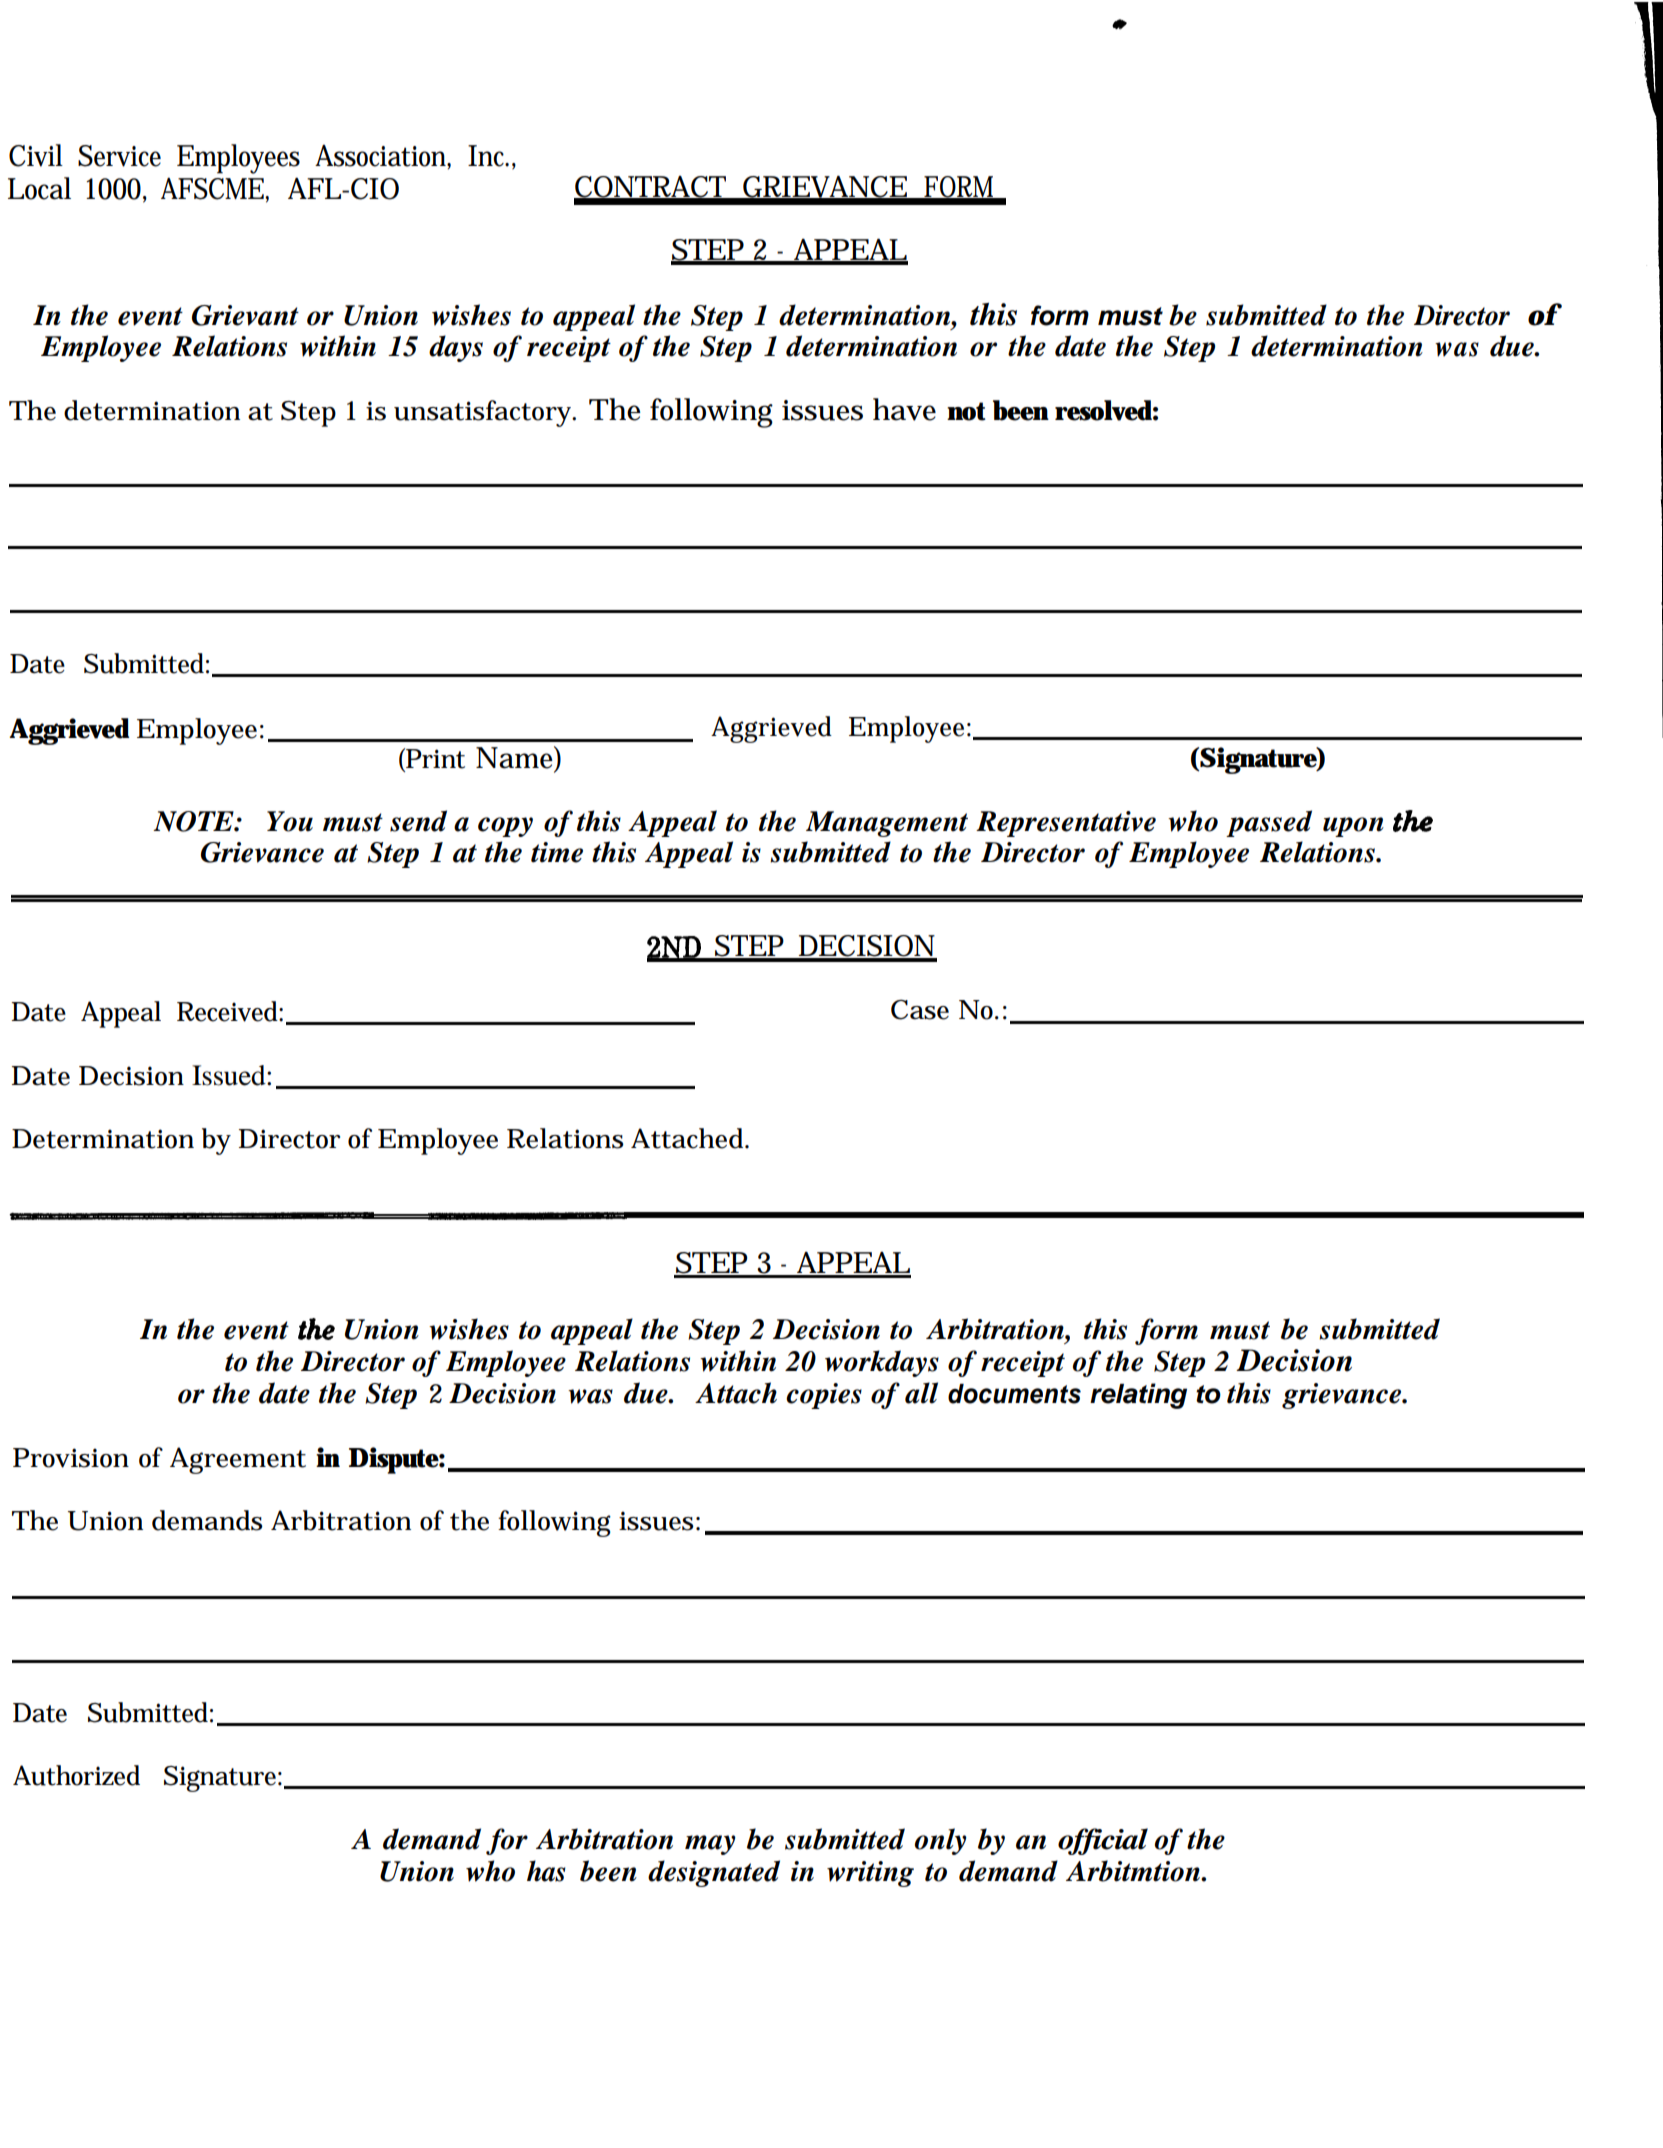 The height and width of the screenshot is (2148, 1663). What do you see at coordinates (824, 1396) in the screenshot?
I see `copies` at bounding box center [824, 1396].
